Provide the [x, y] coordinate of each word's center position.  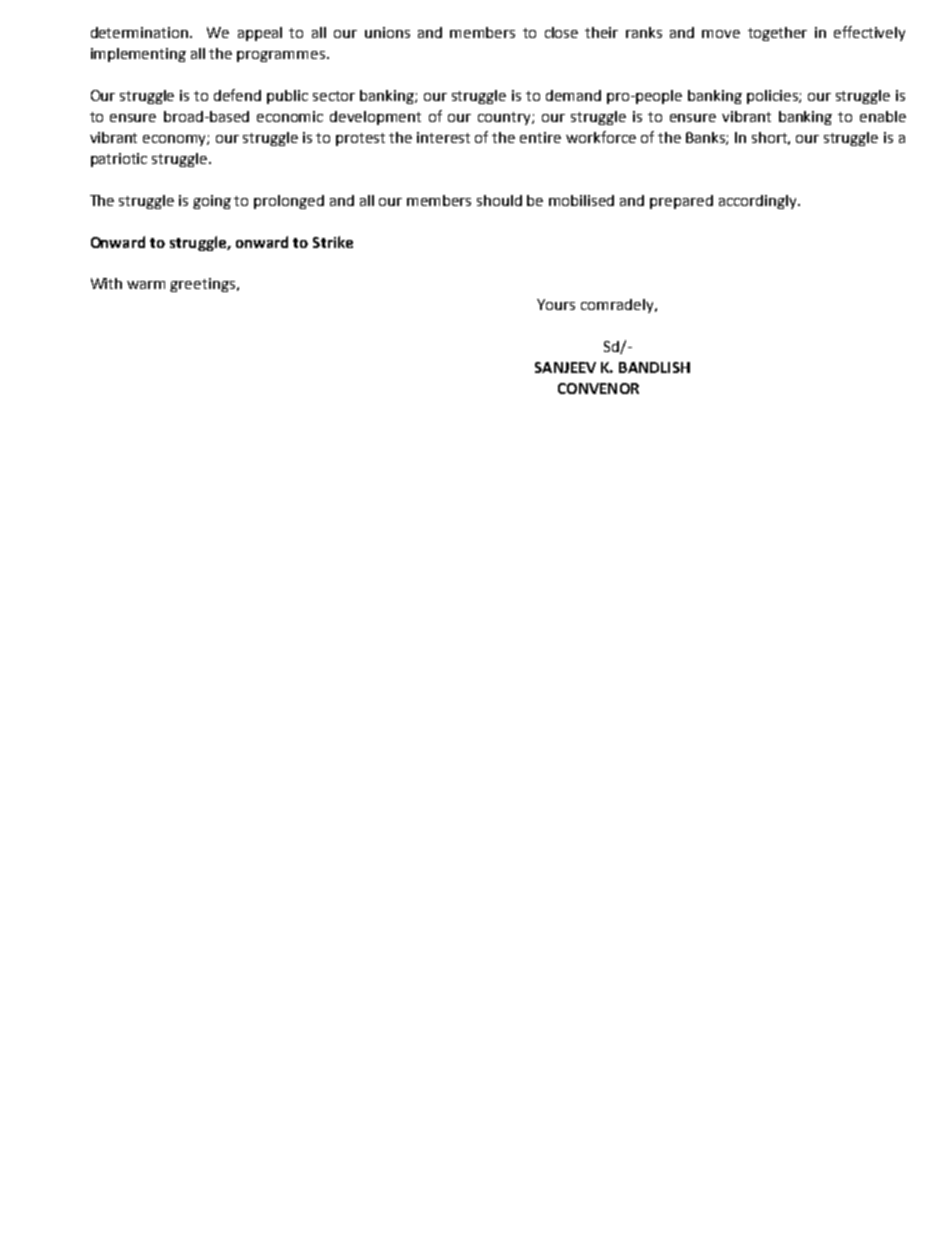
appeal [260, 34]
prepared [681, 202]
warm [146, 285]
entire [540, 137]
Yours [556, 304]
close [561, 32]
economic [290, 116]
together [777, 34]
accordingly [759, 202]
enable [883, 116]
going [212, 202]
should [499, 200]
